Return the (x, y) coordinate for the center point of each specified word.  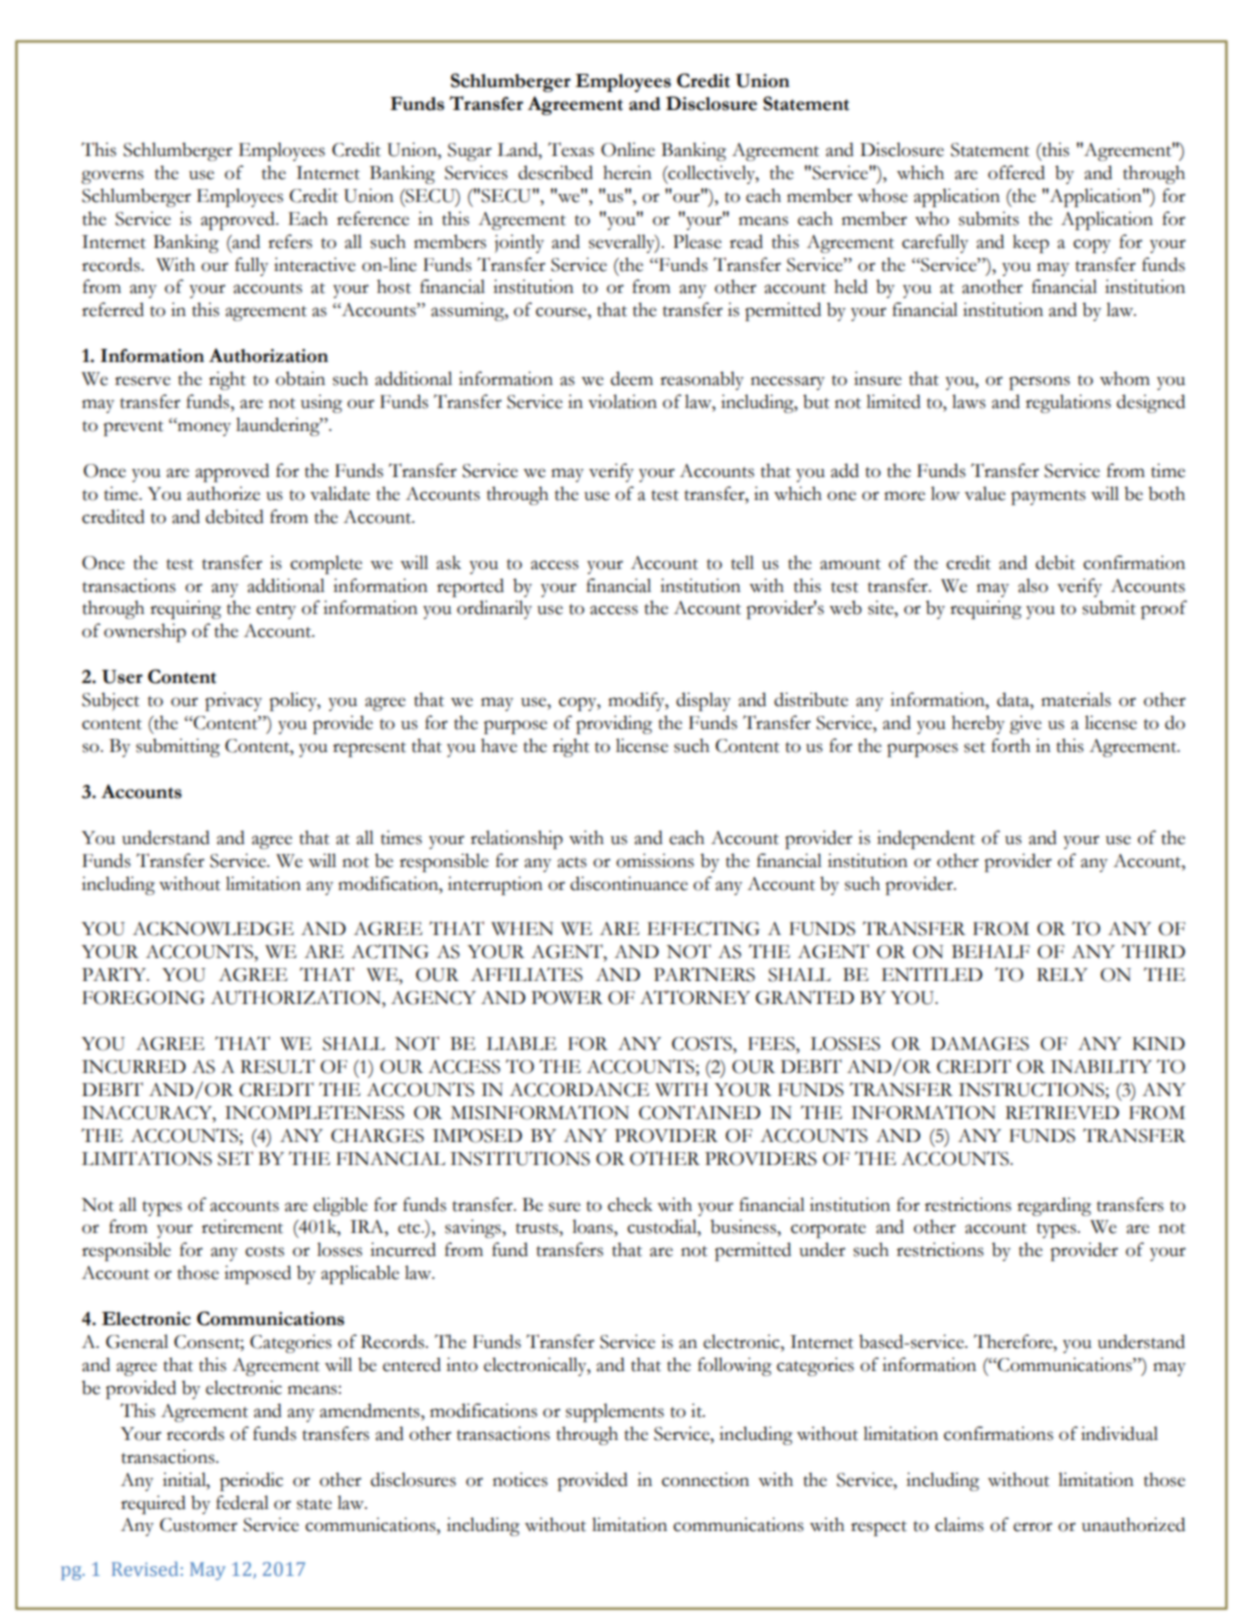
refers (290, 241)
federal (242, 1502)
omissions (655, 860)
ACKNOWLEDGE (213, 929)
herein (627, 172)
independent (926, 839)
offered (1016, 172)
